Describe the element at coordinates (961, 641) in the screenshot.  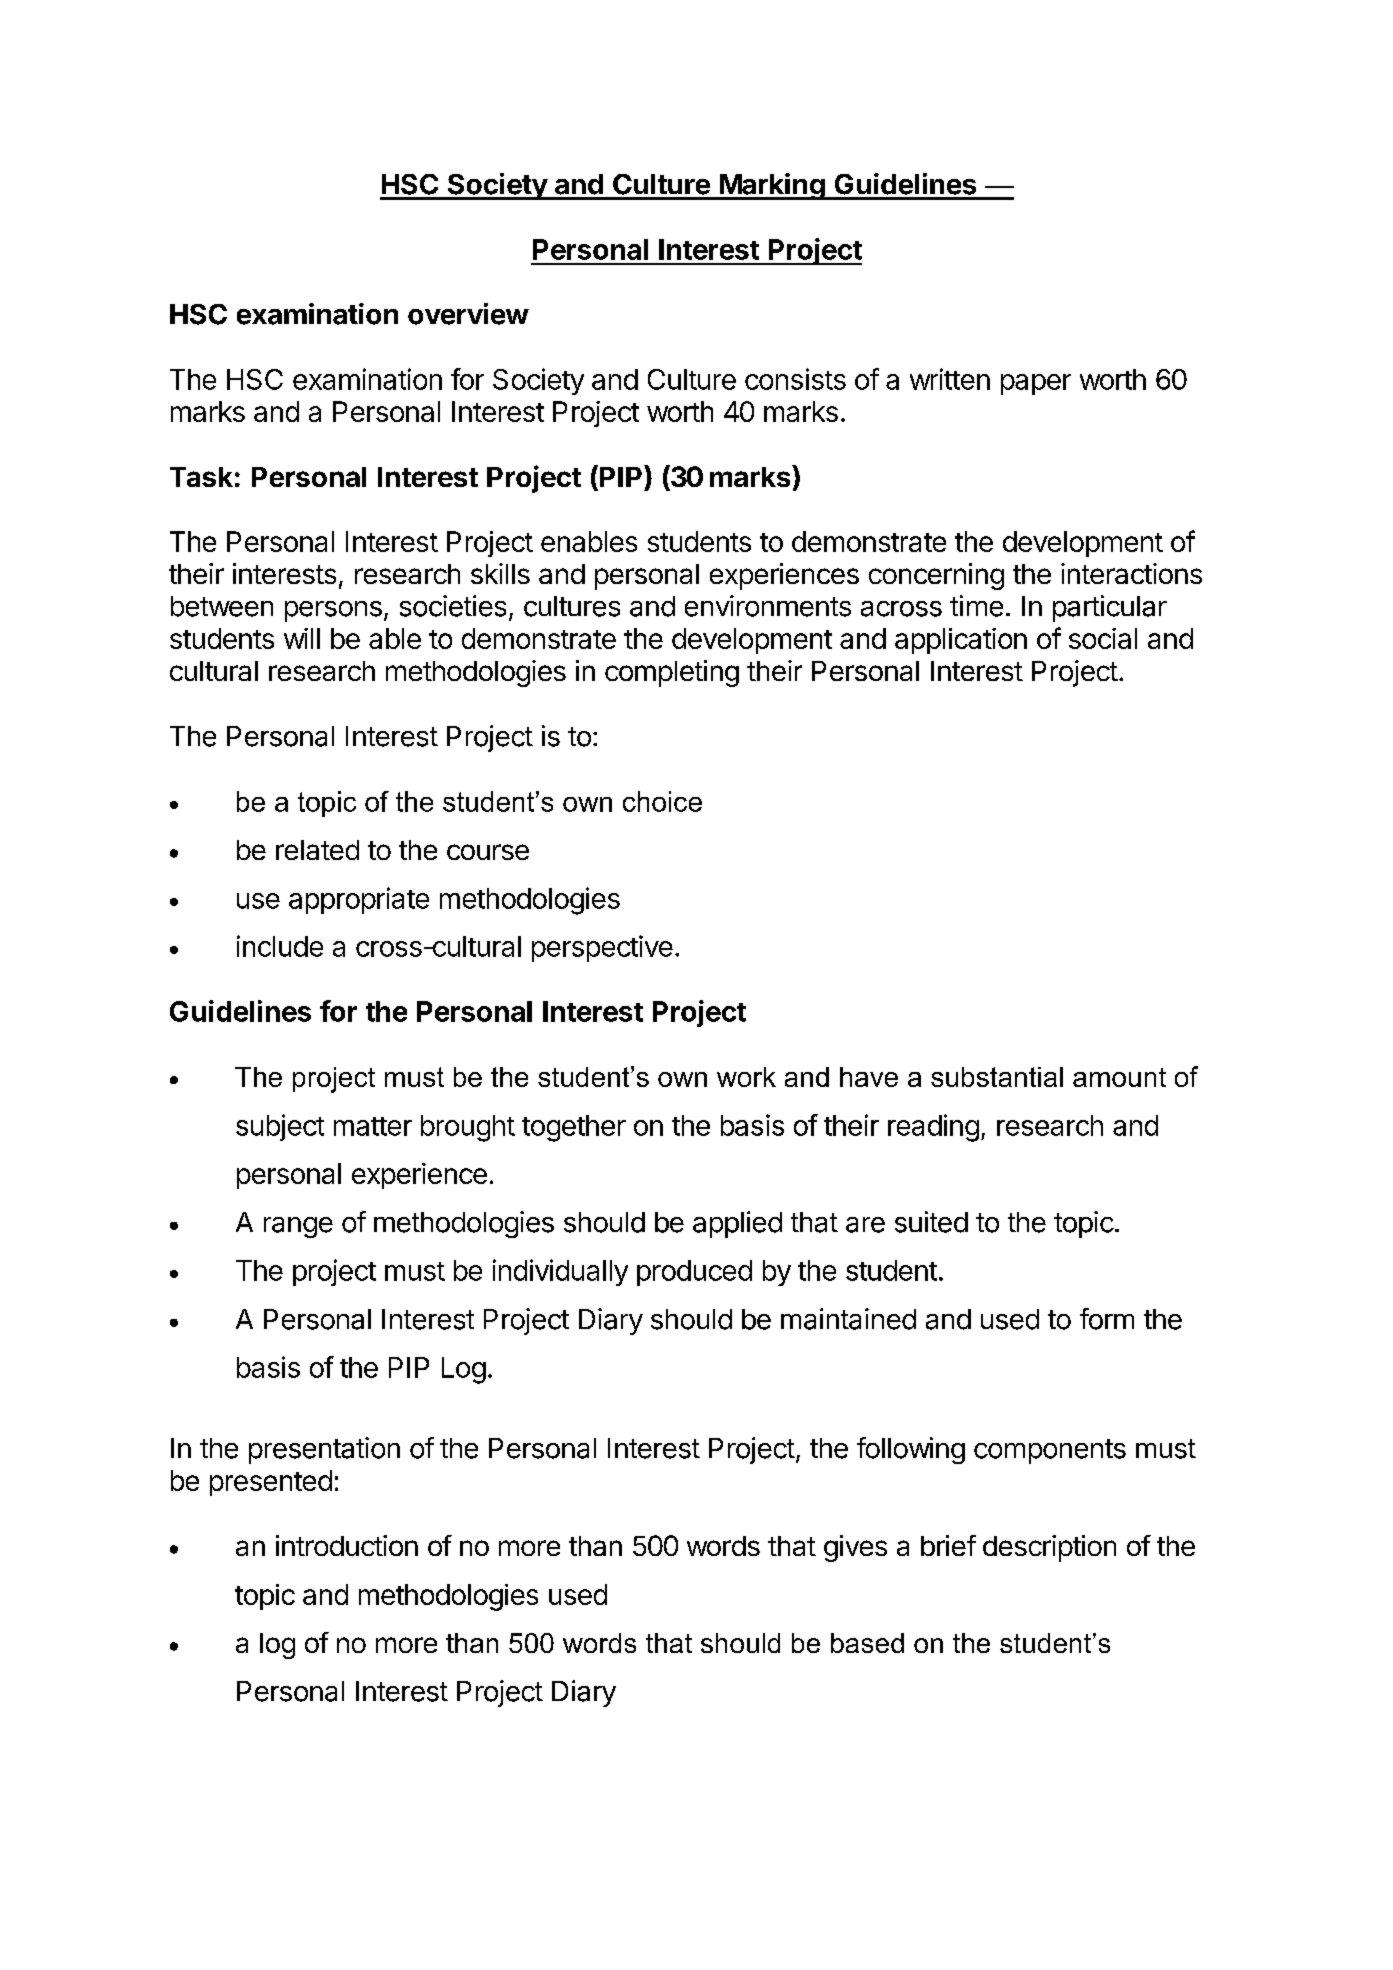
I see `application` at that location.
